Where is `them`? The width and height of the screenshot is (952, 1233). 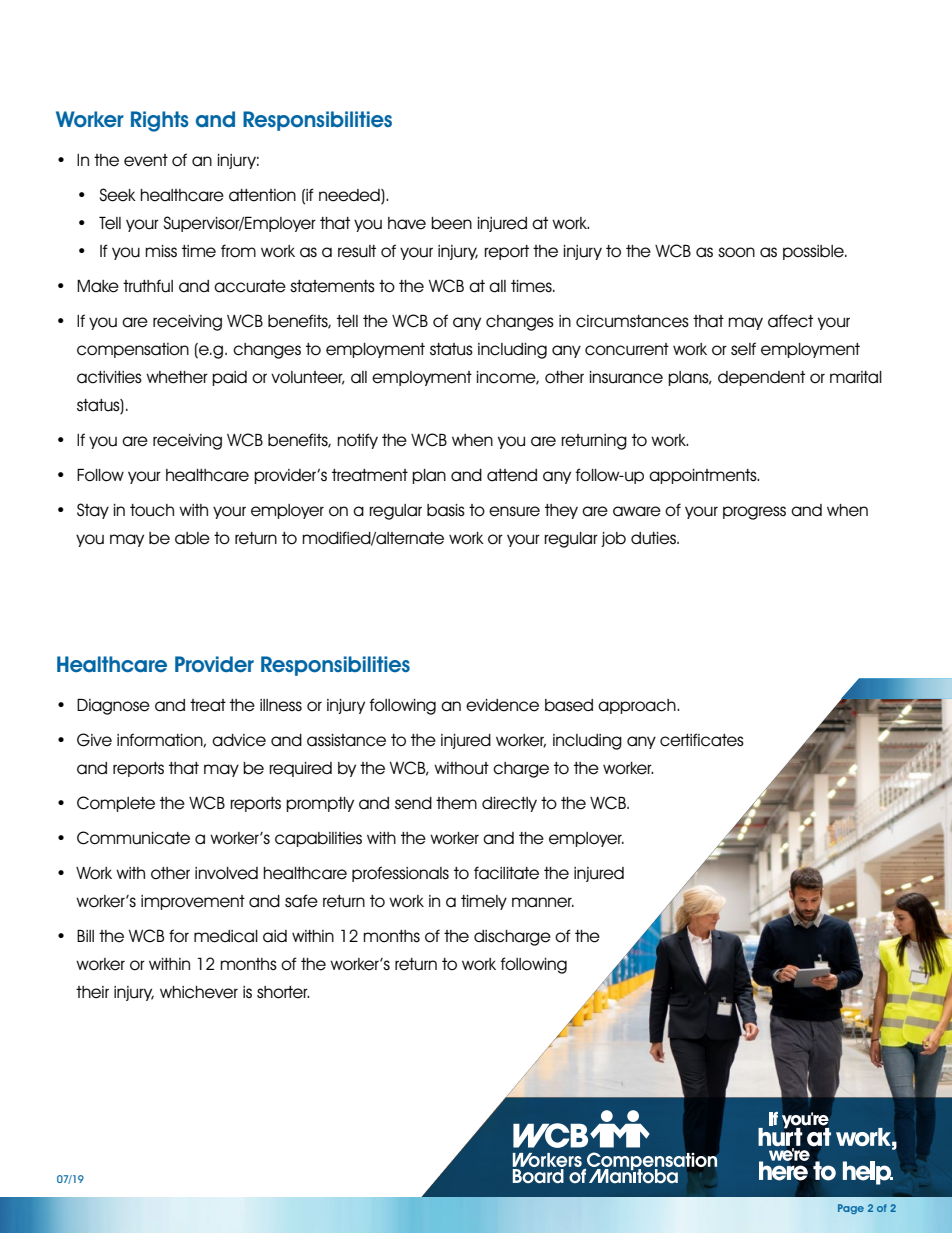
them is located at coordinates (456, 803).
